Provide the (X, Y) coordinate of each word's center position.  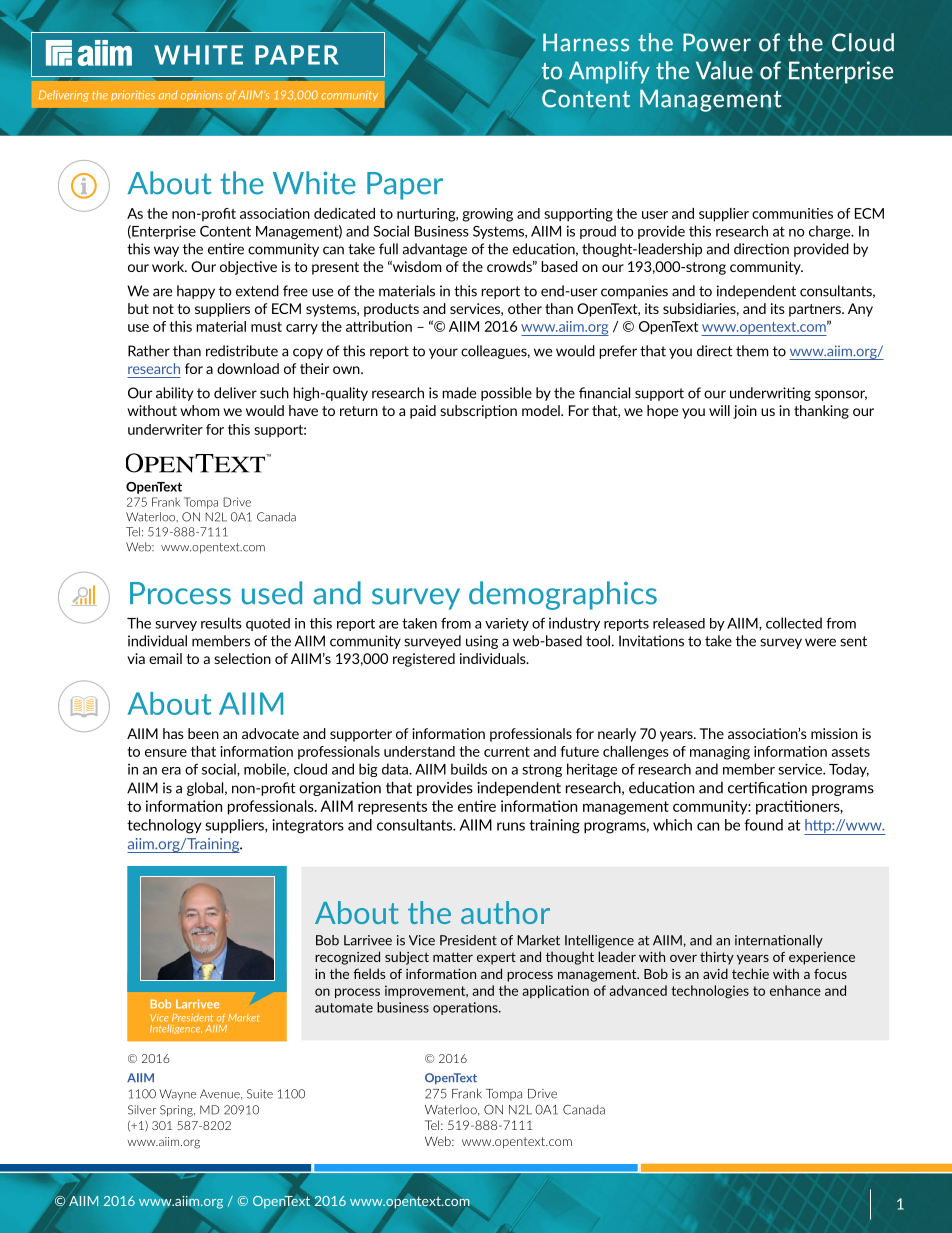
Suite (260, 1094)
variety (507, 624)
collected (794, 623)
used (272, 593)
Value (724, 70)
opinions (201, 96)
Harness (586, 42)
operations (466, 1008)
